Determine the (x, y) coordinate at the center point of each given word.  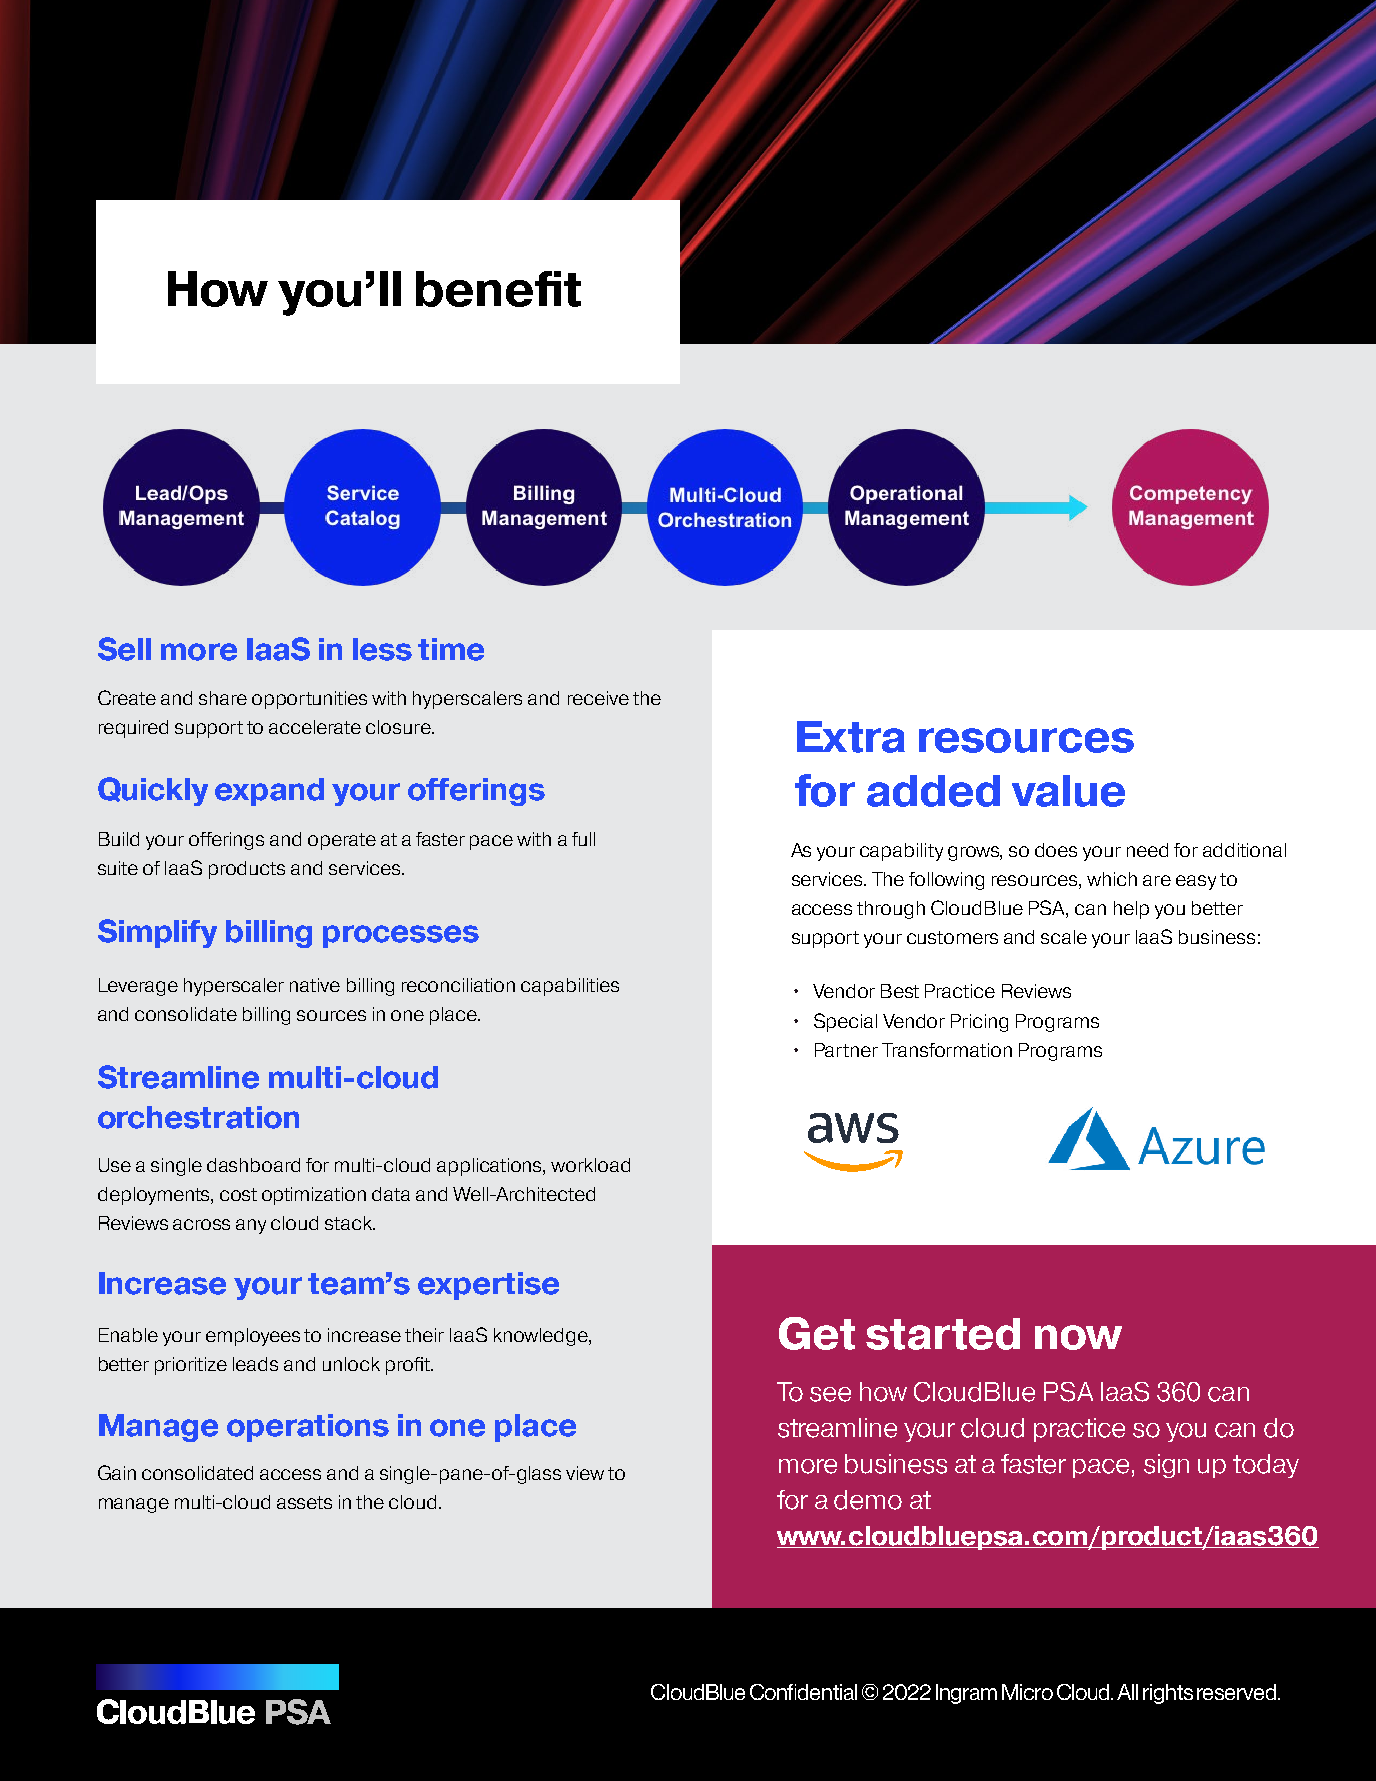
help (1131, 910)
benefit (498, 289)
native (315, 985)
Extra (851, 737)
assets (304, 1502)
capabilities (570, 987)
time (451, 649)
